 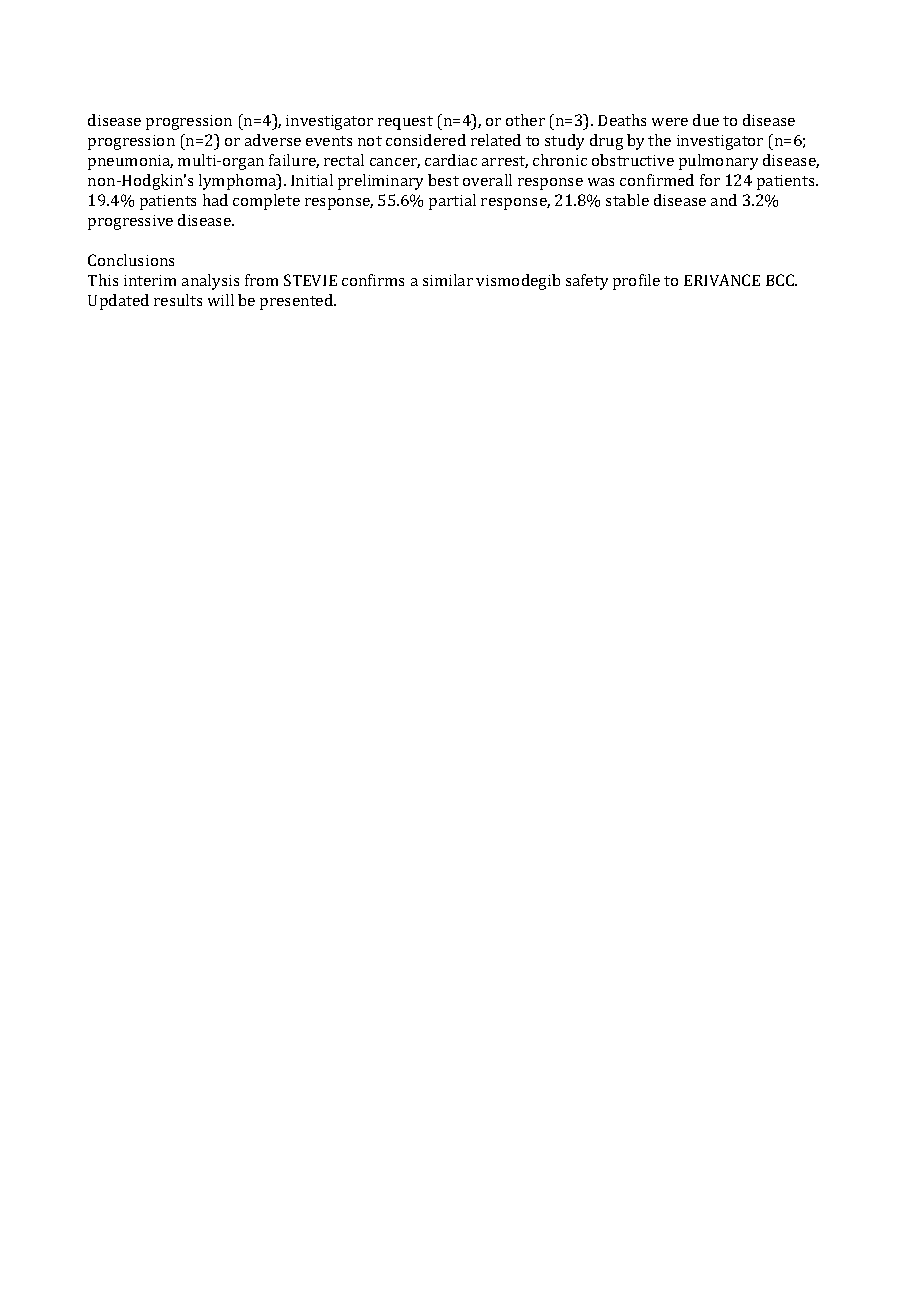 I want to click on for, so click(x=710, y=180).
